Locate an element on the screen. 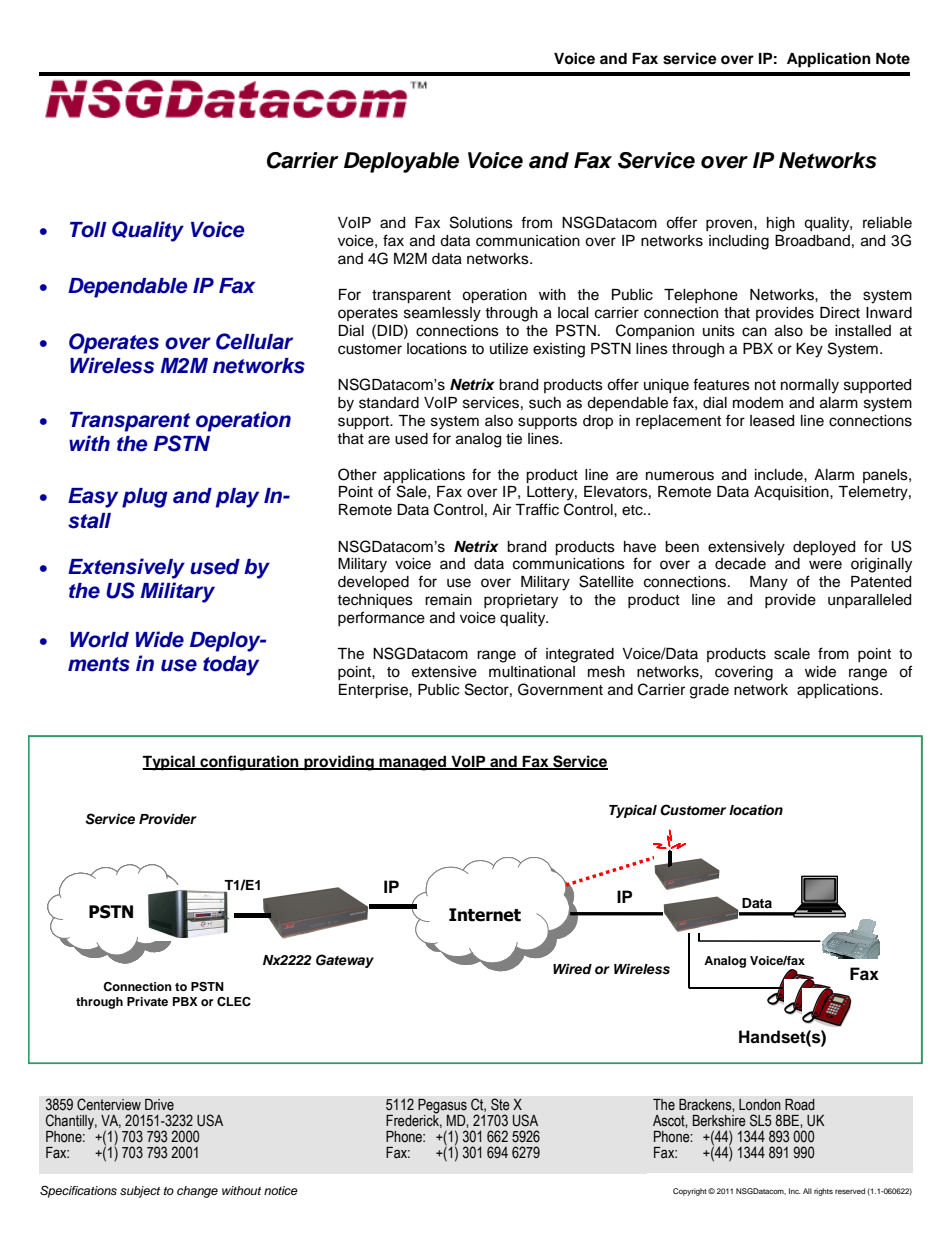 The image size is (952, 1233). include is located at coordinates (780, 475).
